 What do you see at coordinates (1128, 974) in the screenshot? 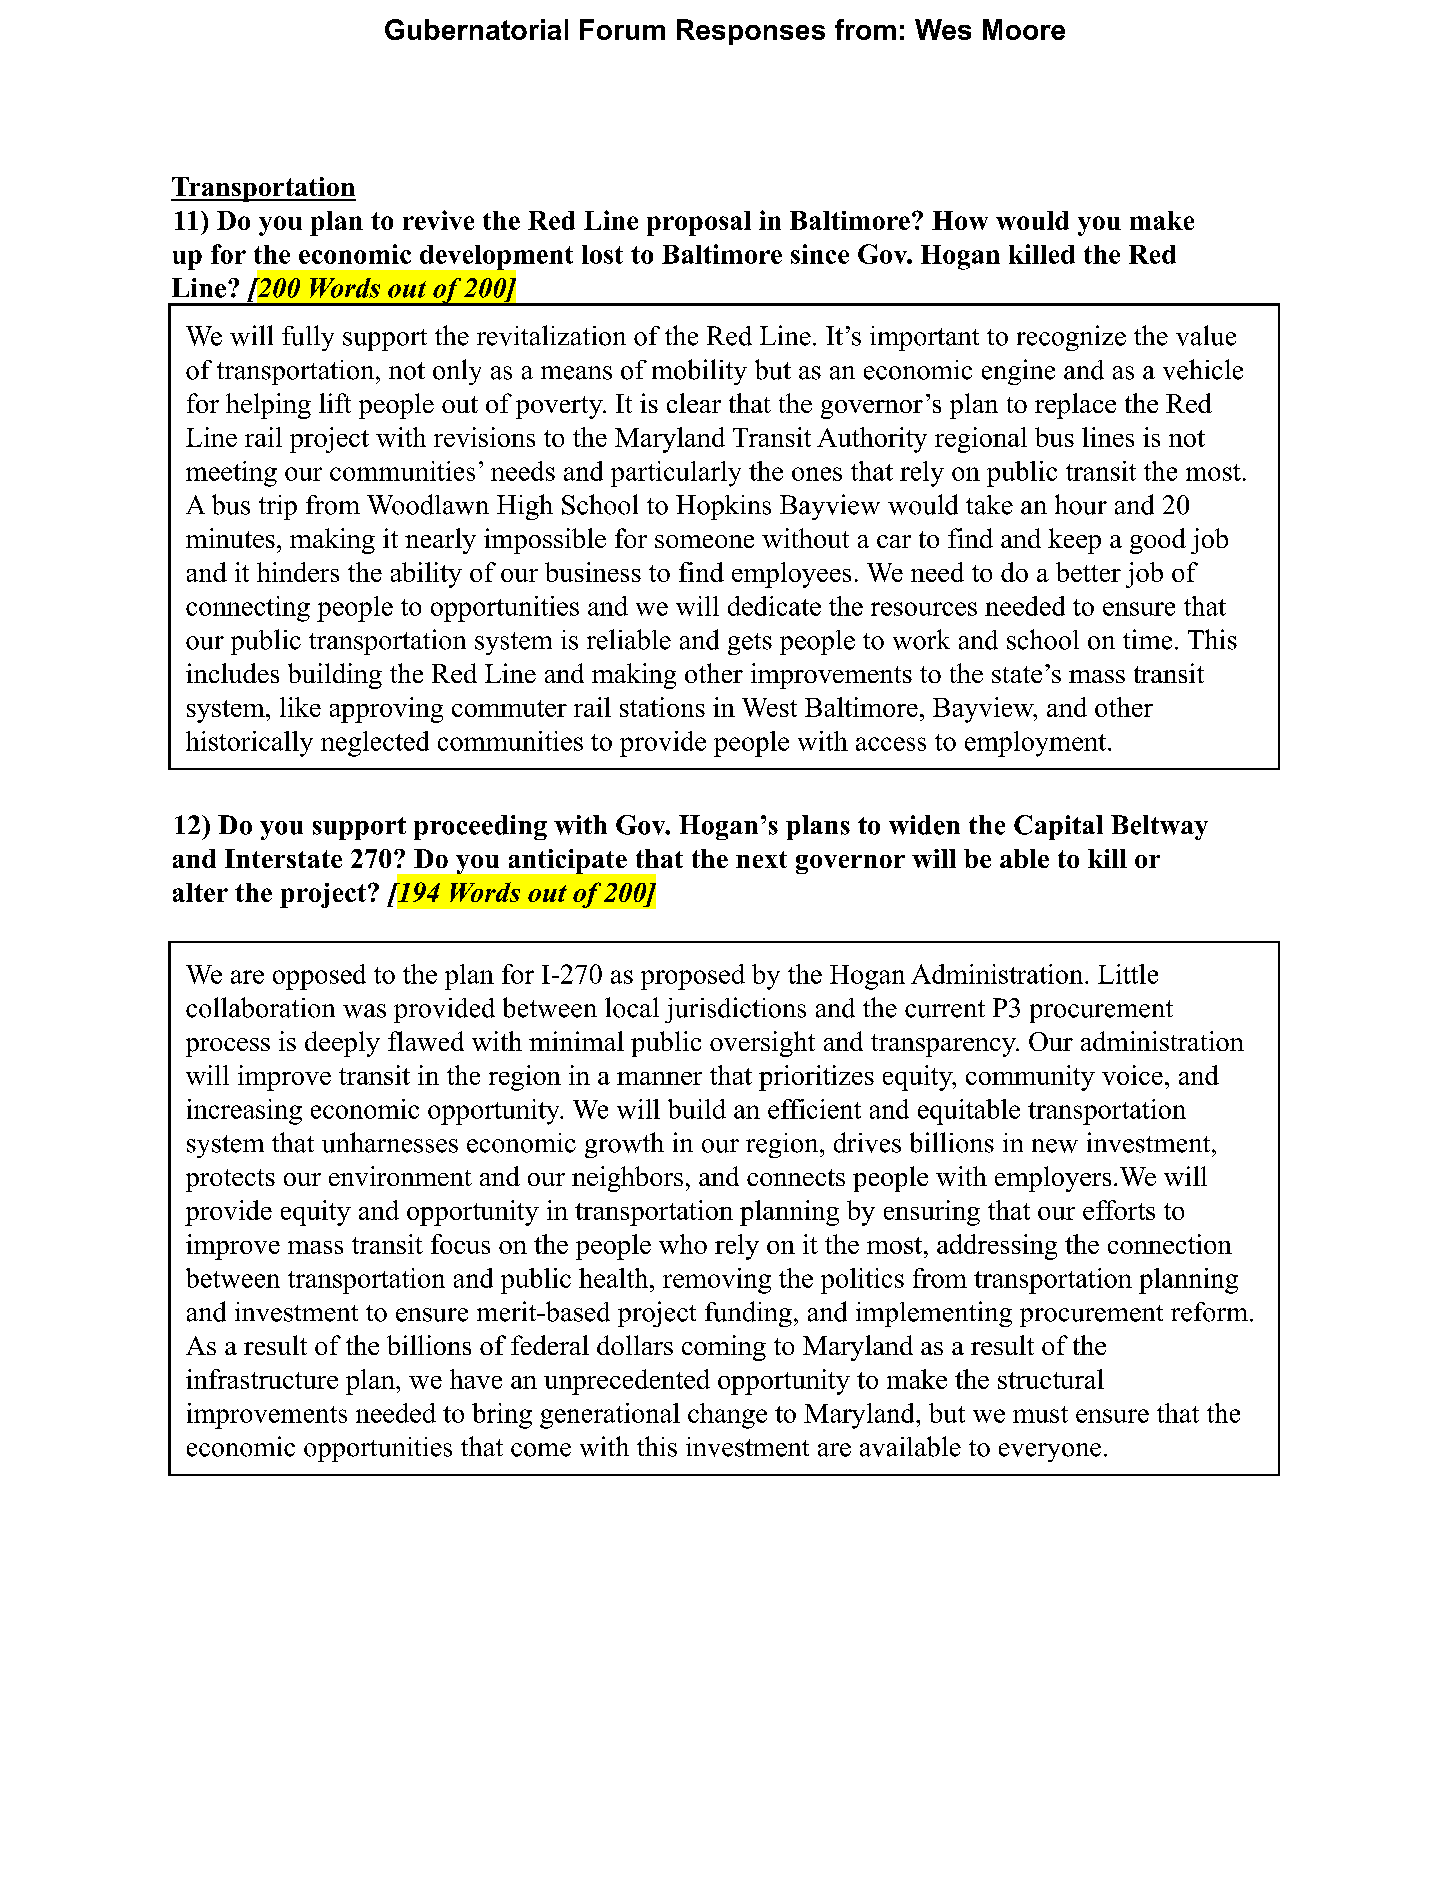
I see `Little` at bounding box center [1128, 974].
